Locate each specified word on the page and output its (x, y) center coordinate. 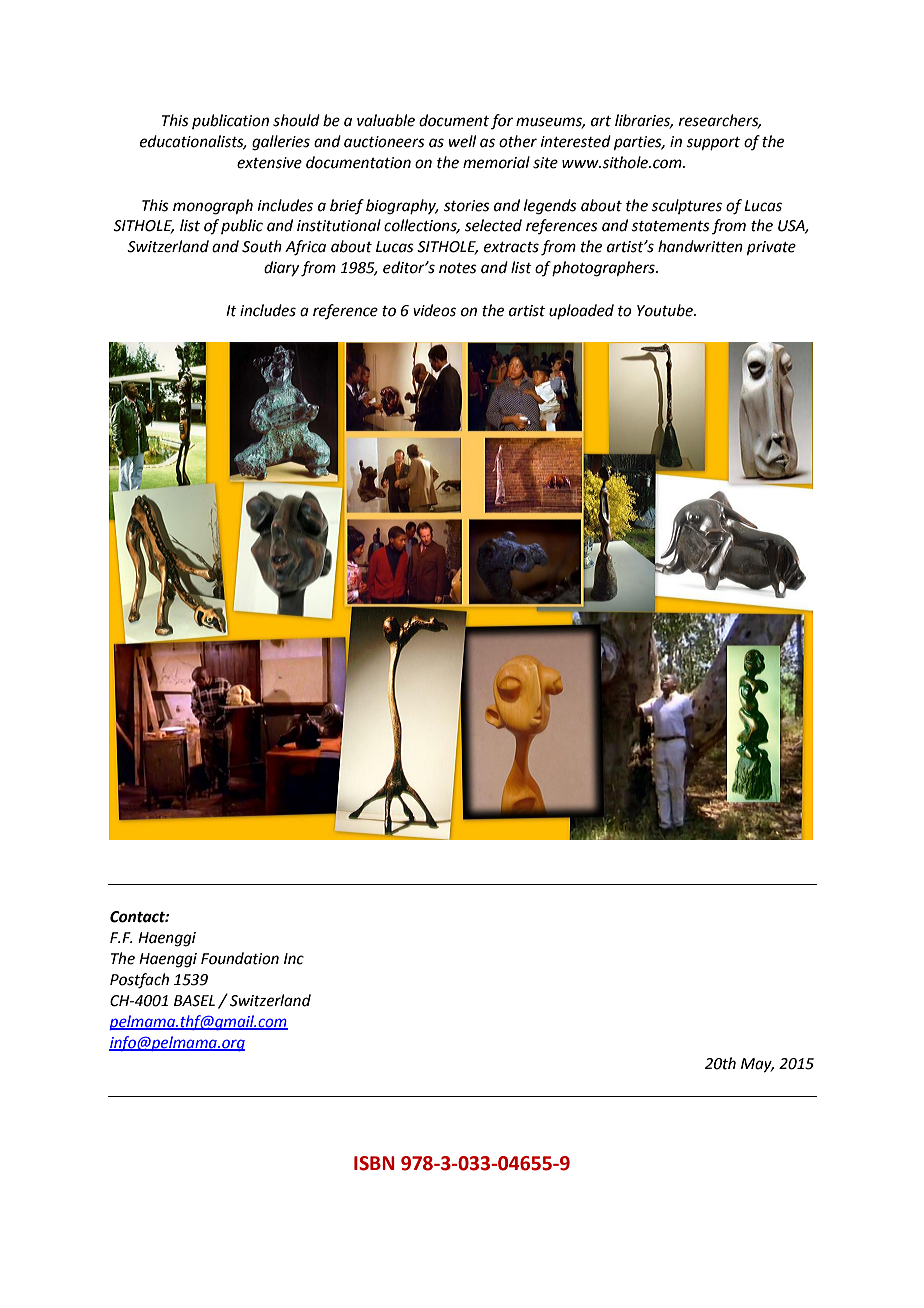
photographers (604, 269)
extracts (511, 247)
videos (434, 310)
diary (281, 268)
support (713, 143)
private (771, 248)
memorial (496, 162)
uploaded (581, 311)
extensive (269, 163)
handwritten (700, 246)
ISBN (374, 1163)
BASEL (194, 1001)
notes (458, 268)
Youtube (666, 310)
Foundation (240, 958)
